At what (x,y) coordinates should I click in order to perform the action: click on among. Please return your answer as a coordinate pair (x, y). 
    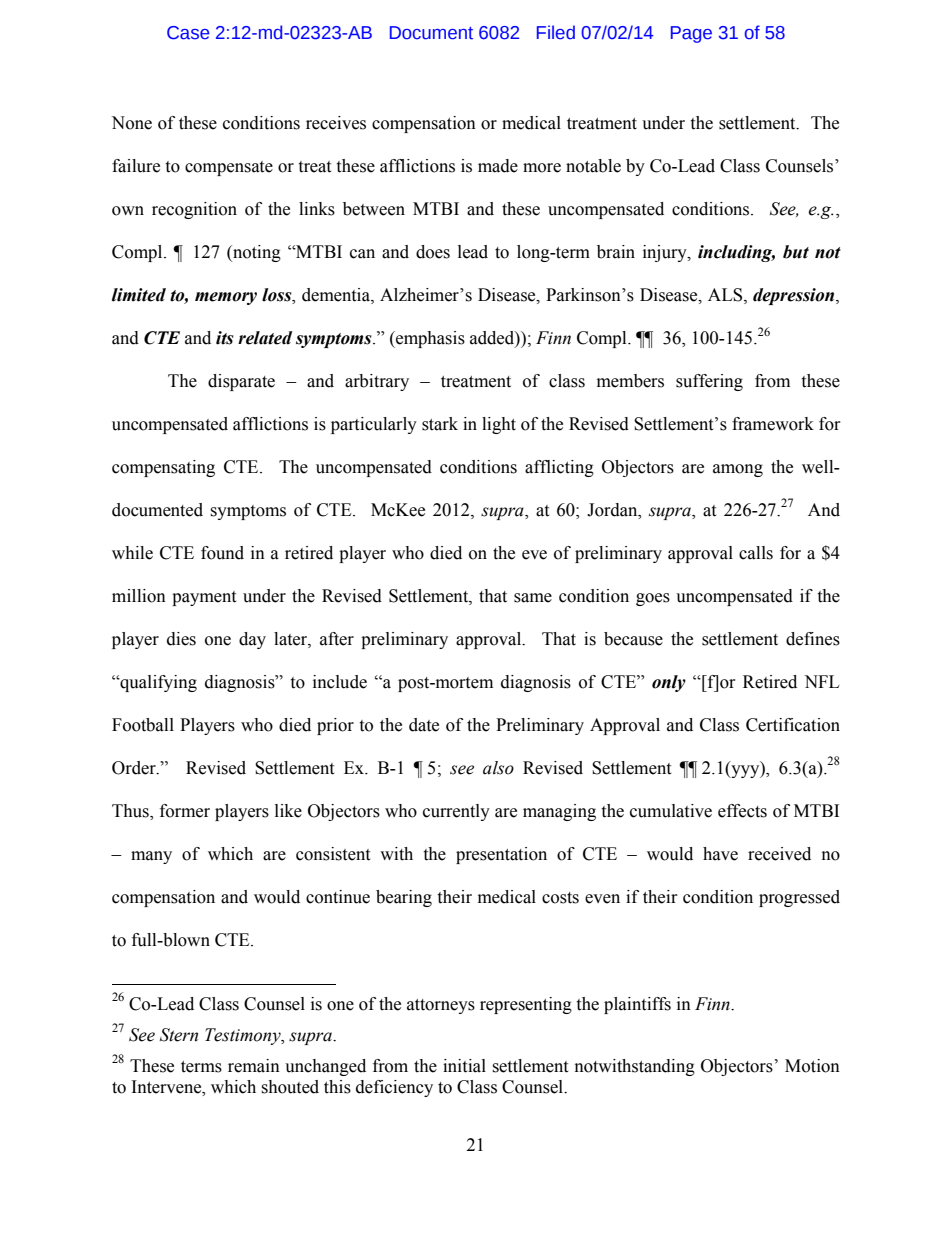
    Looking at the image, I should click on (738, 470).
